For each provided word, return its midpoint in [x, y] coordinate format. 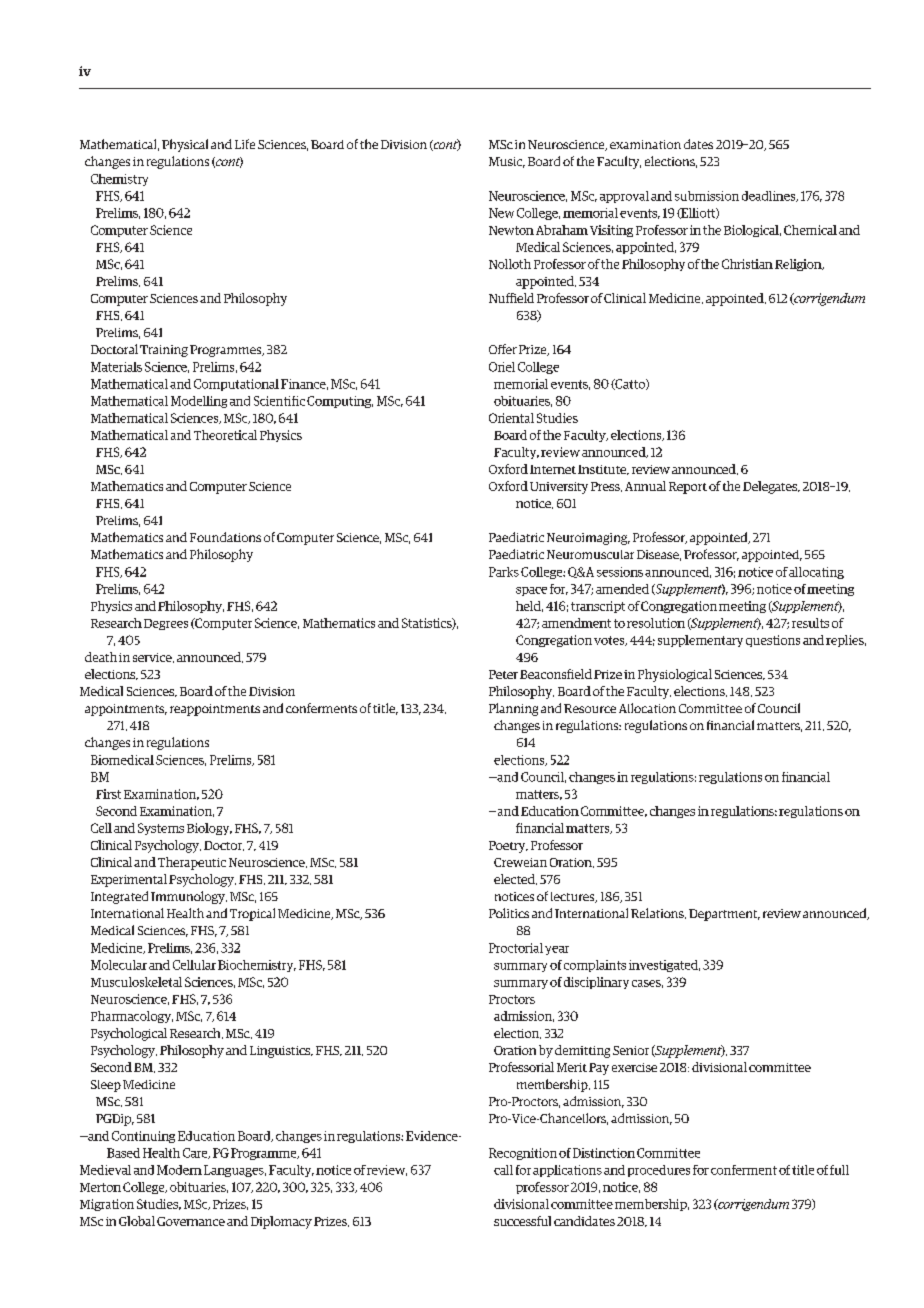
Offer [503, 349]
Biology [209, 829]
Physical [185, 145]
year [557, 950]
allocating [816, 573]
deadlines [770, 196]
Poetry [508, 847]
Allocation [647, 708]
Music [507, 162]
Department [724, 915]
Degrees [166, 624]
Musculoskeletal [136, 982]
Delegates [771, 487]
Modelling [199, 402]
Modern [179, 1170]
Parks [504, 572]
